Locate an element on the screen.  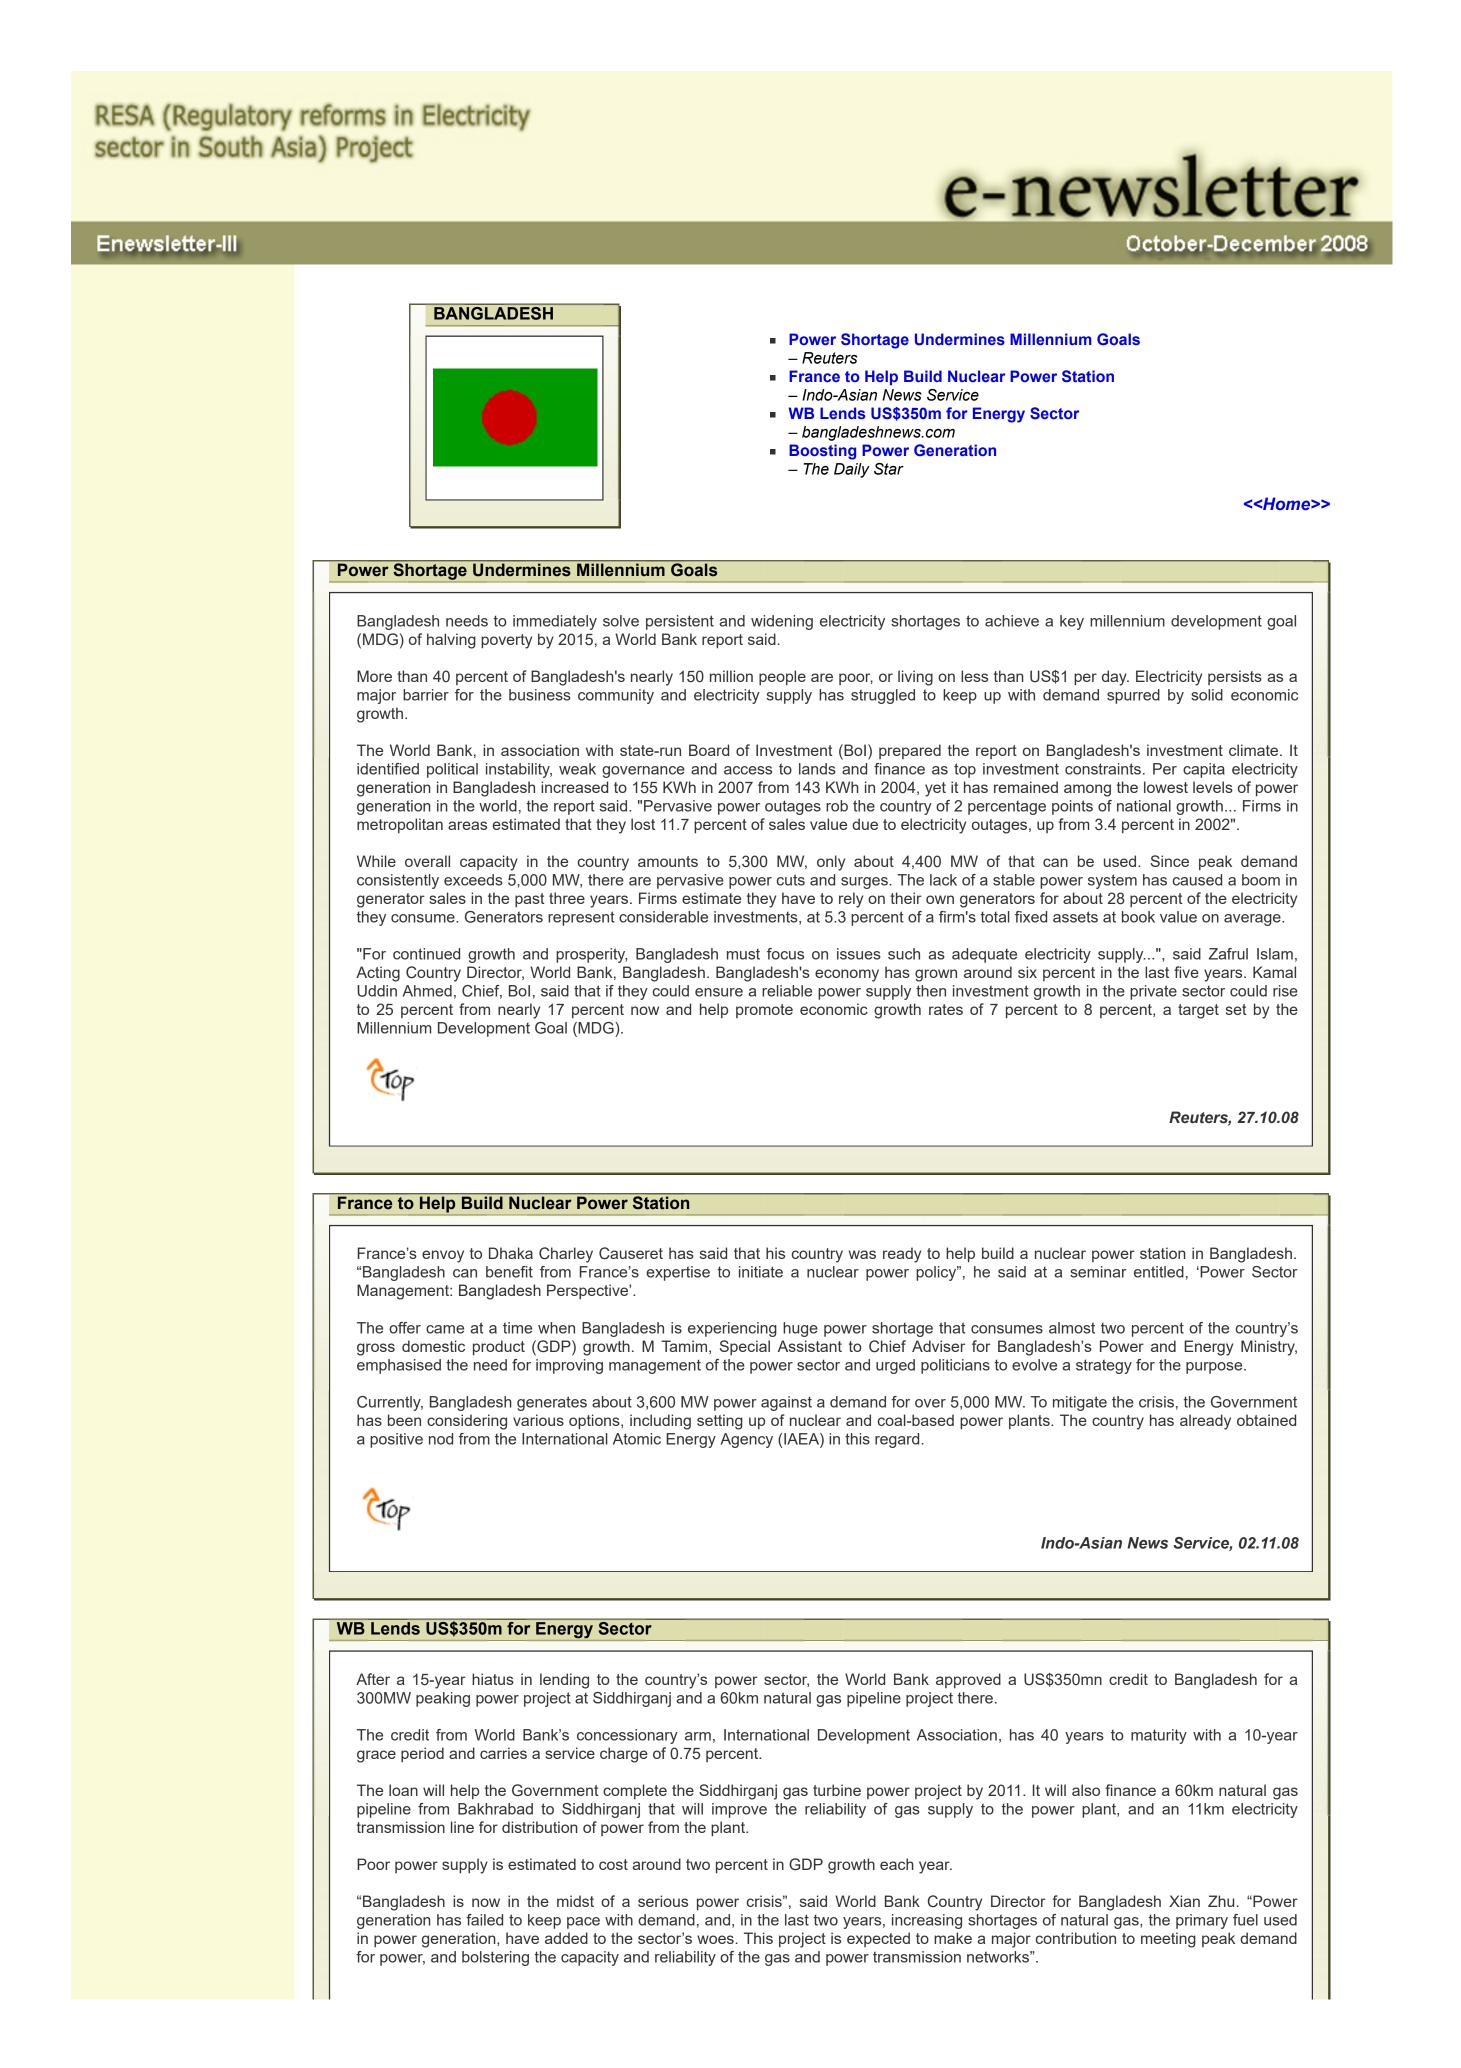
expected is located at coordinates (878, 1939).
